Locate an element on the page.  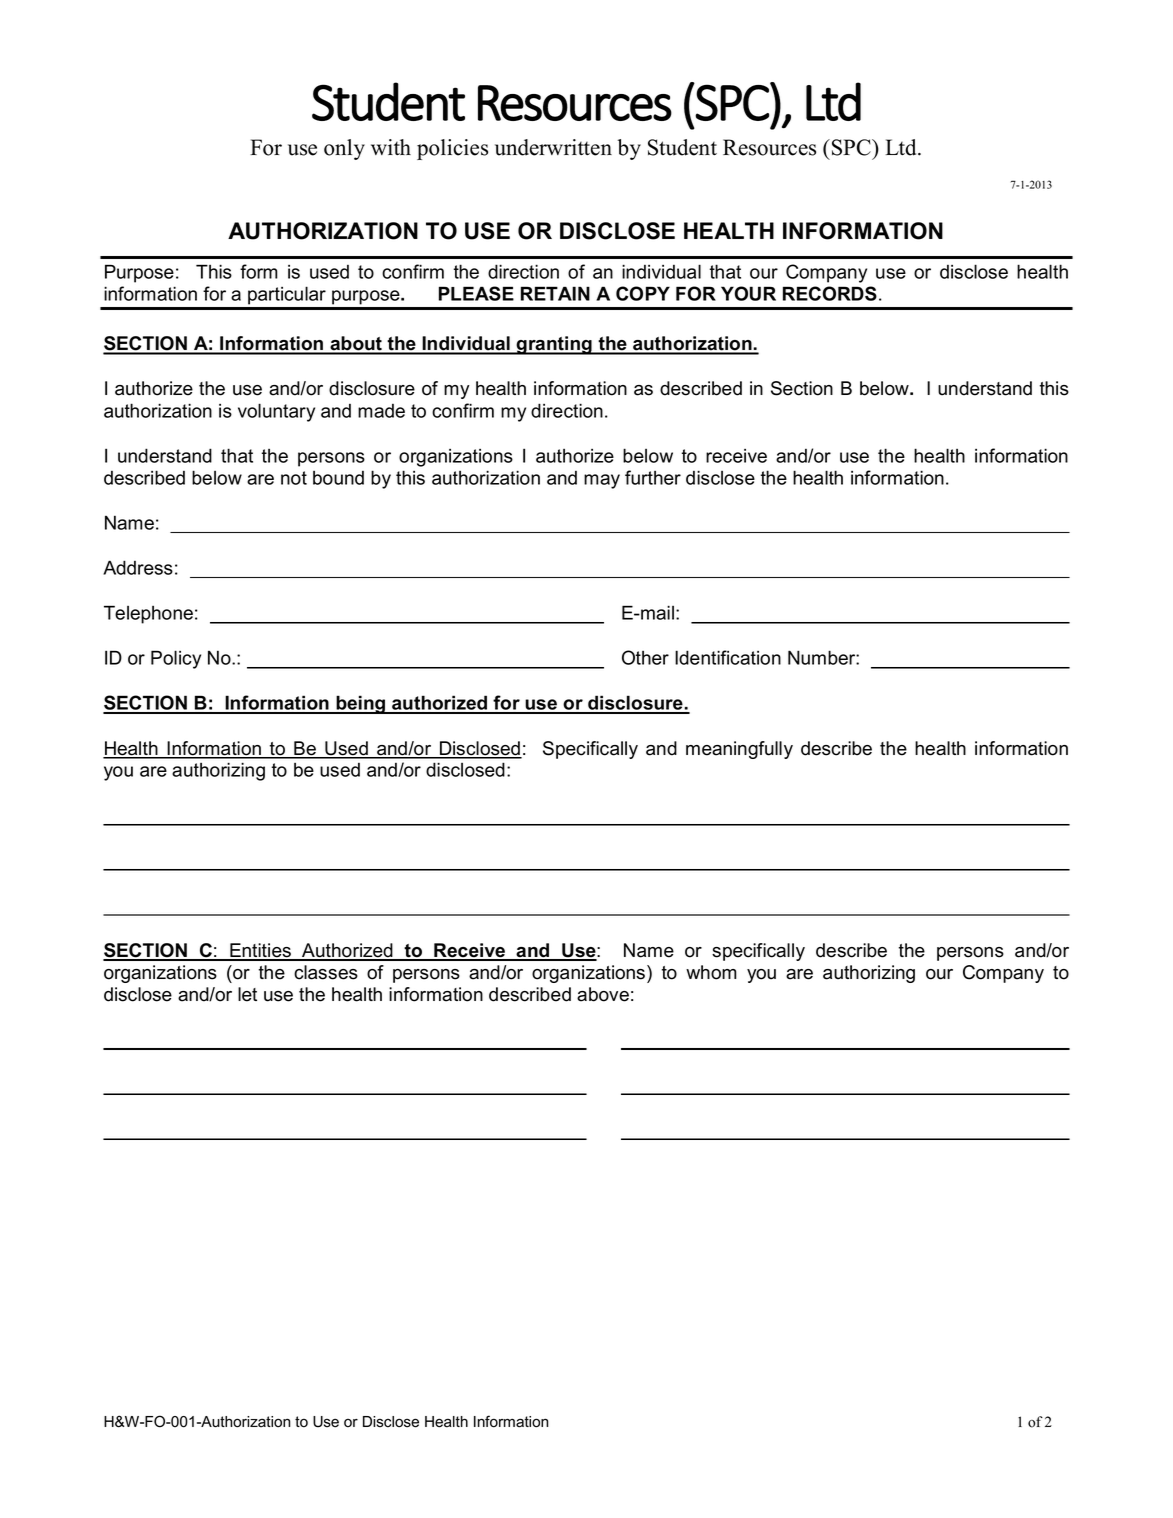
underwritten is located at coordinates (553, 147).
